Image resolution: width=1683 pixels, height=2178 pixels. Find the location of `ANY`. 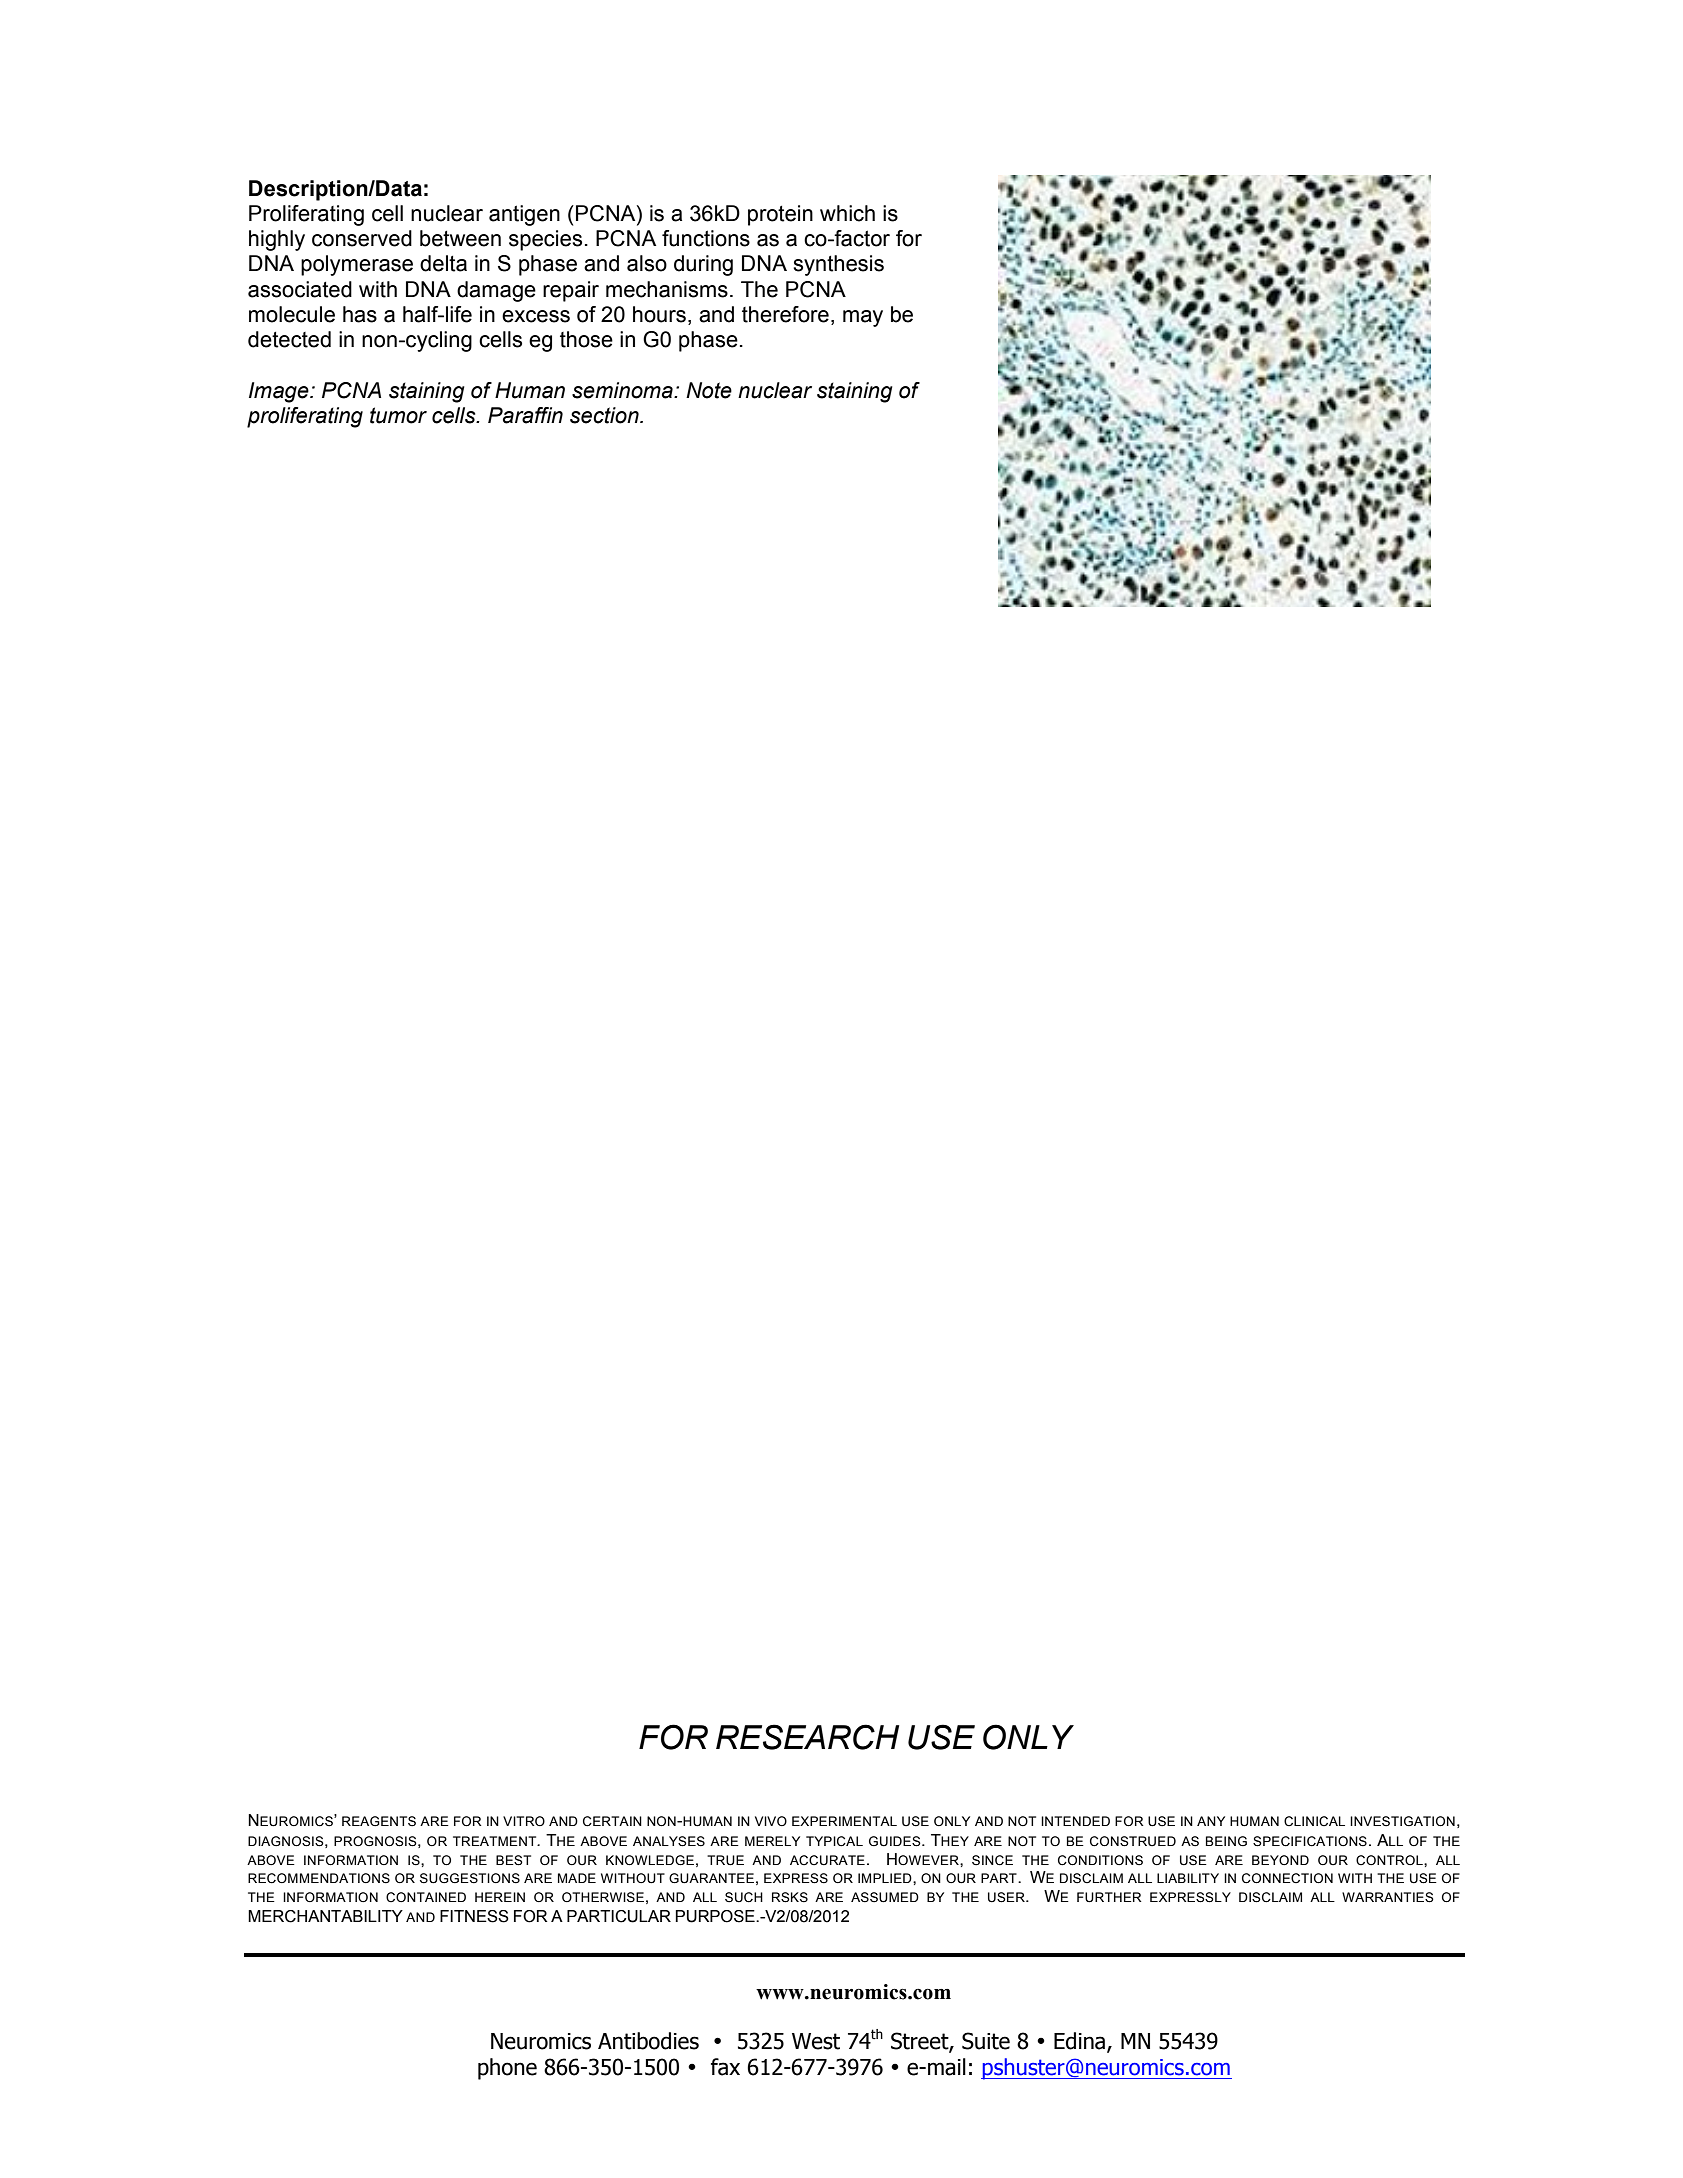

ANY is located at coordinates (1211, 1821).
